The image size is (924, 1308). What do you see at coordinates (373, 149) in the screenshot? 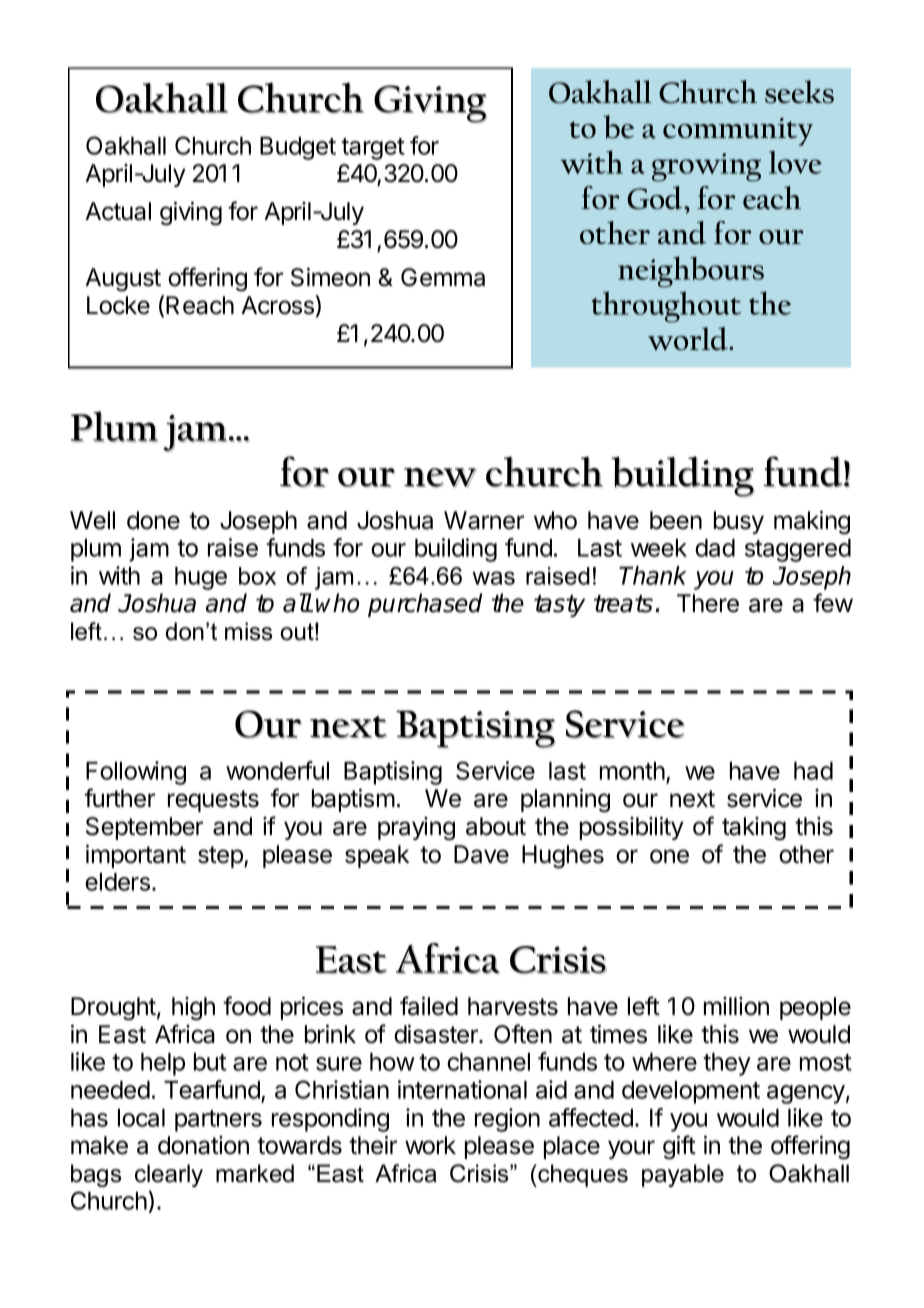
I see `target` at bounding box center [373, 149].
